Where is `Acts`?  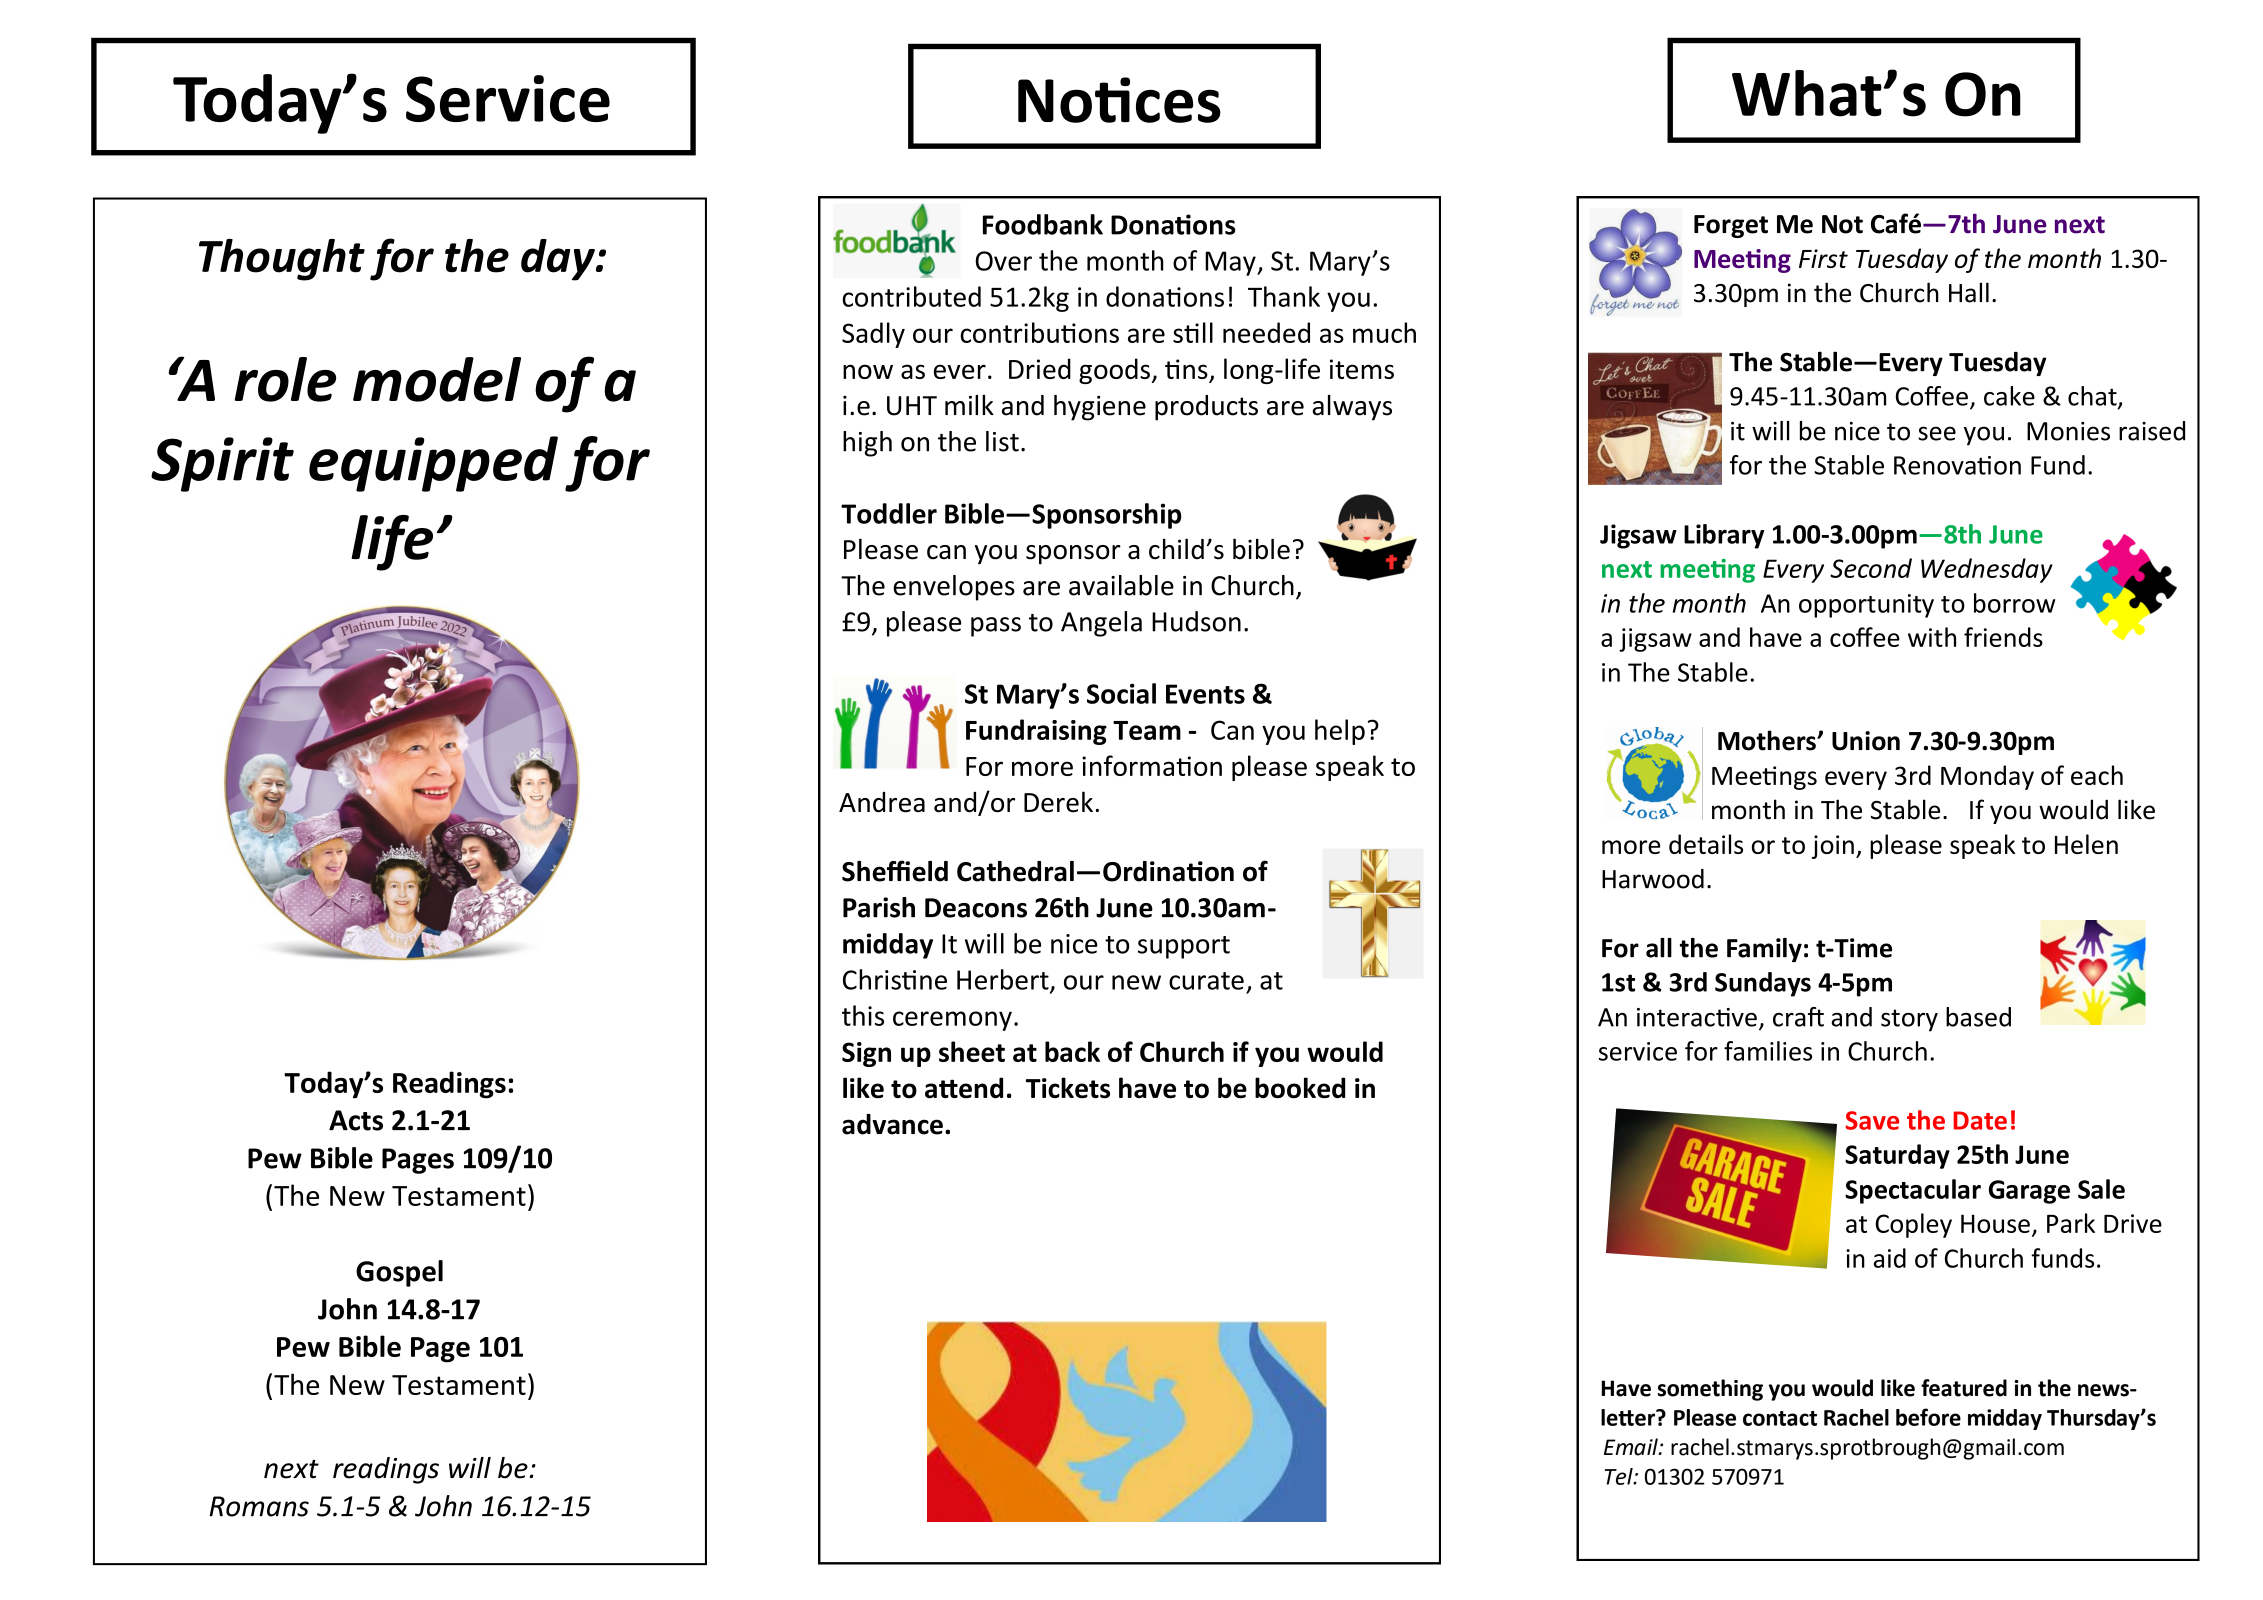
Acts is located at coordinates (356, 1120).
